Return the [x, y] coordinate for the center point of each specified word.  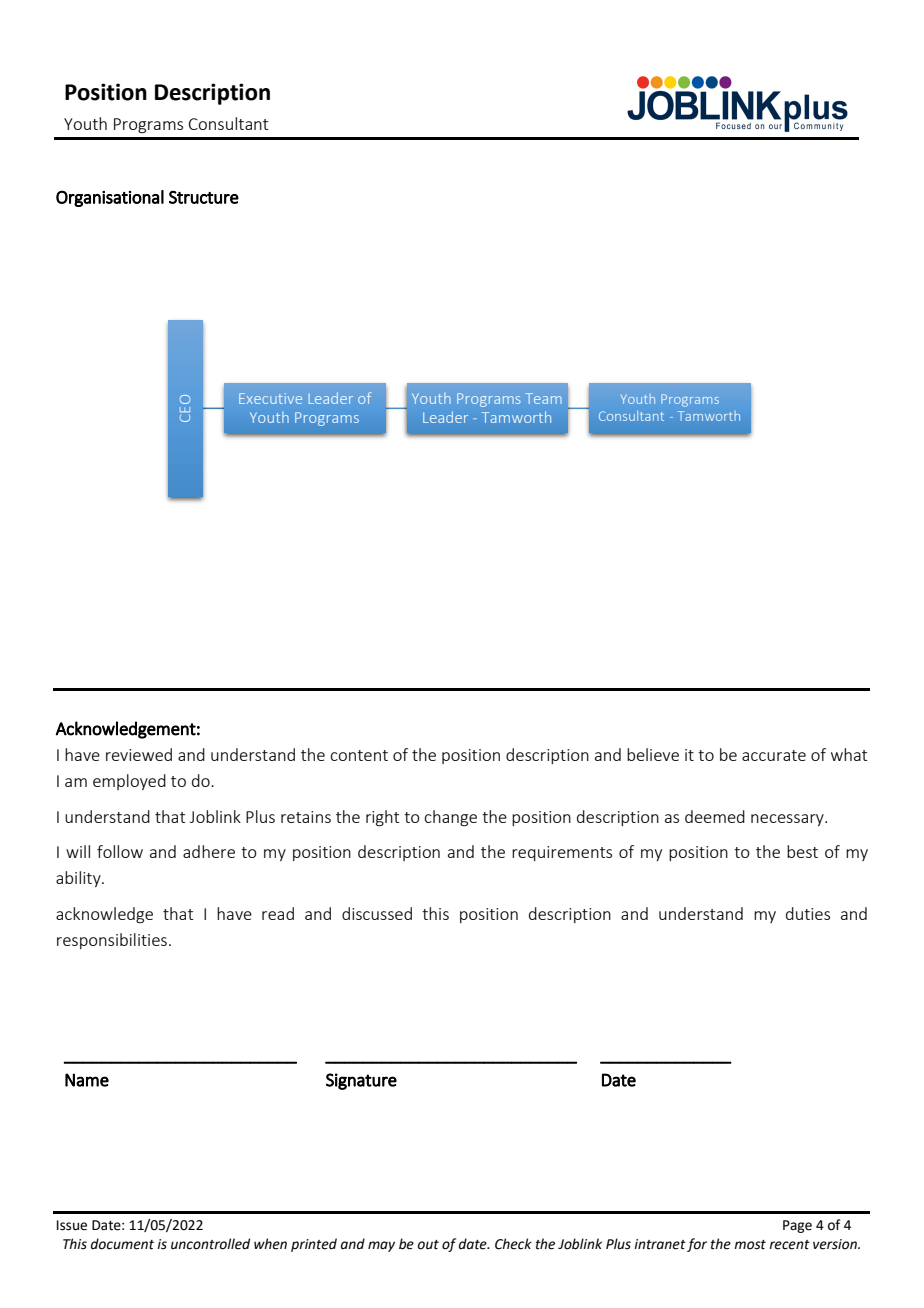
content [359, 755]
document [122, 1244]
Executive [270, 398]
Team [543, 398]
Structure [204, 197]
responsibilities [112, 941]
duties [808, 913]
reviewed [139, 754]
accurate [774, 755]
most [750, 1245]
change [450, 818]
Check [513, 1244]
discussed [377, 913]
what [849, 754]
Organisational [110, 198]
